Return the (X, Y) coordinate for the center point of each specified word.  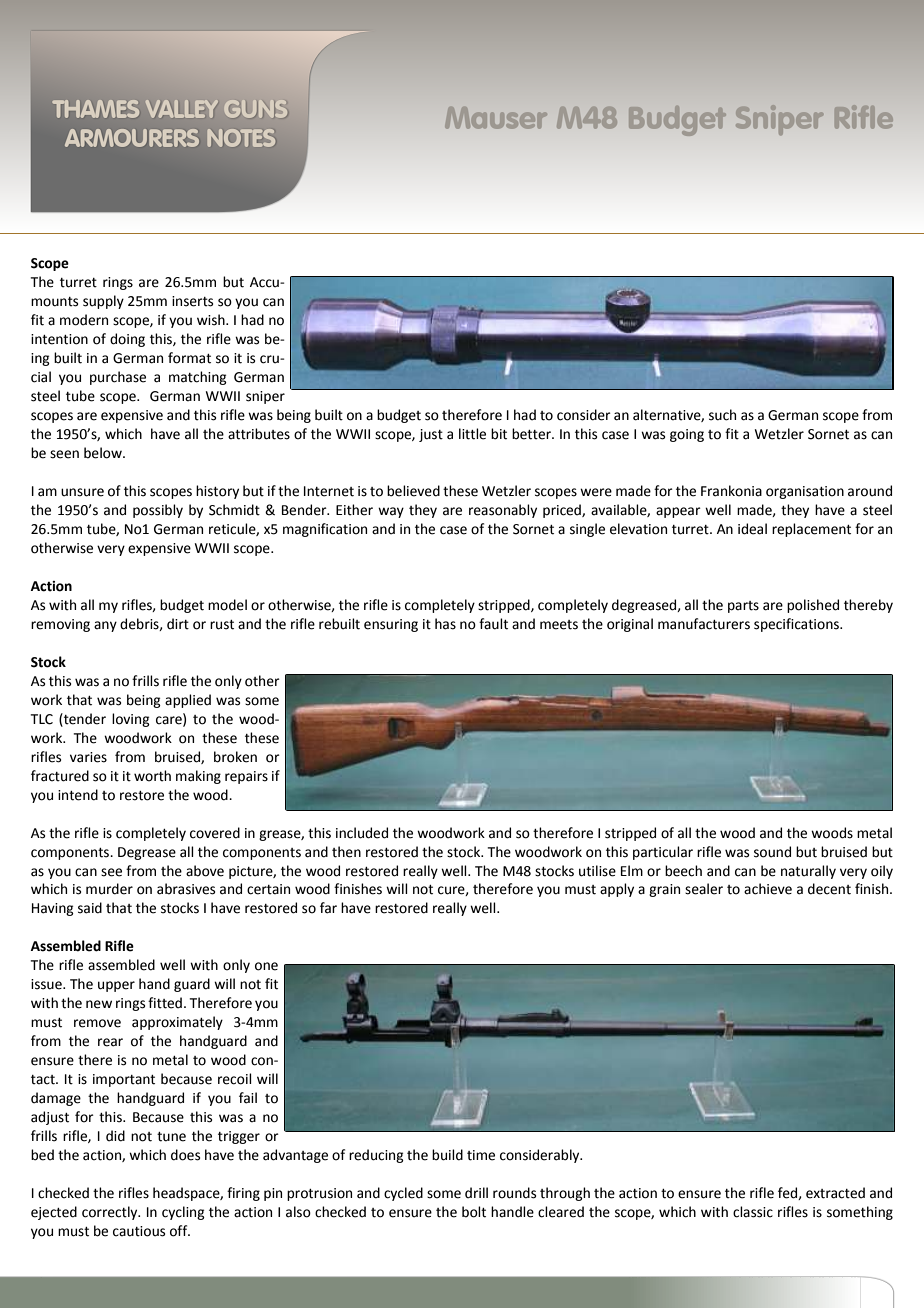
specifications (797, 625)
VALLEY (182, 109)
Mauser (496, 118)
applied (188, 701)
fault (493, 624)
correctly (111, 1213)
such (722, 415)
